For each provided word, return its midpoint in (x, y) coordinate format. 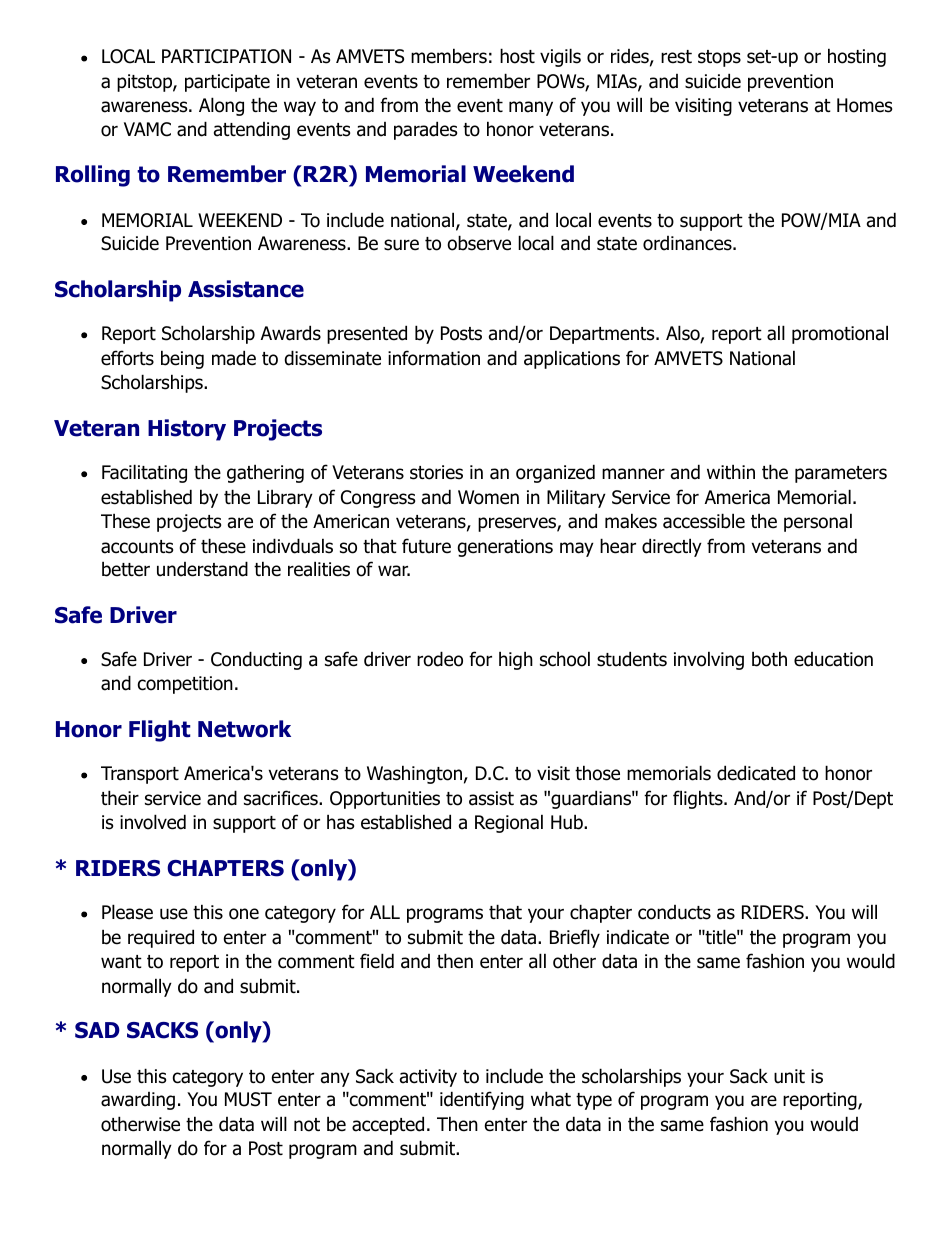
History (187, 430)
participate (227, 83)
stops (719, 58)
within (731, 471)
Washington (414, 774)
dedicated (756, 773)
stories (436, 472)
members (449, 56)
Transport (140, 775)
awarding (138, 1101)
